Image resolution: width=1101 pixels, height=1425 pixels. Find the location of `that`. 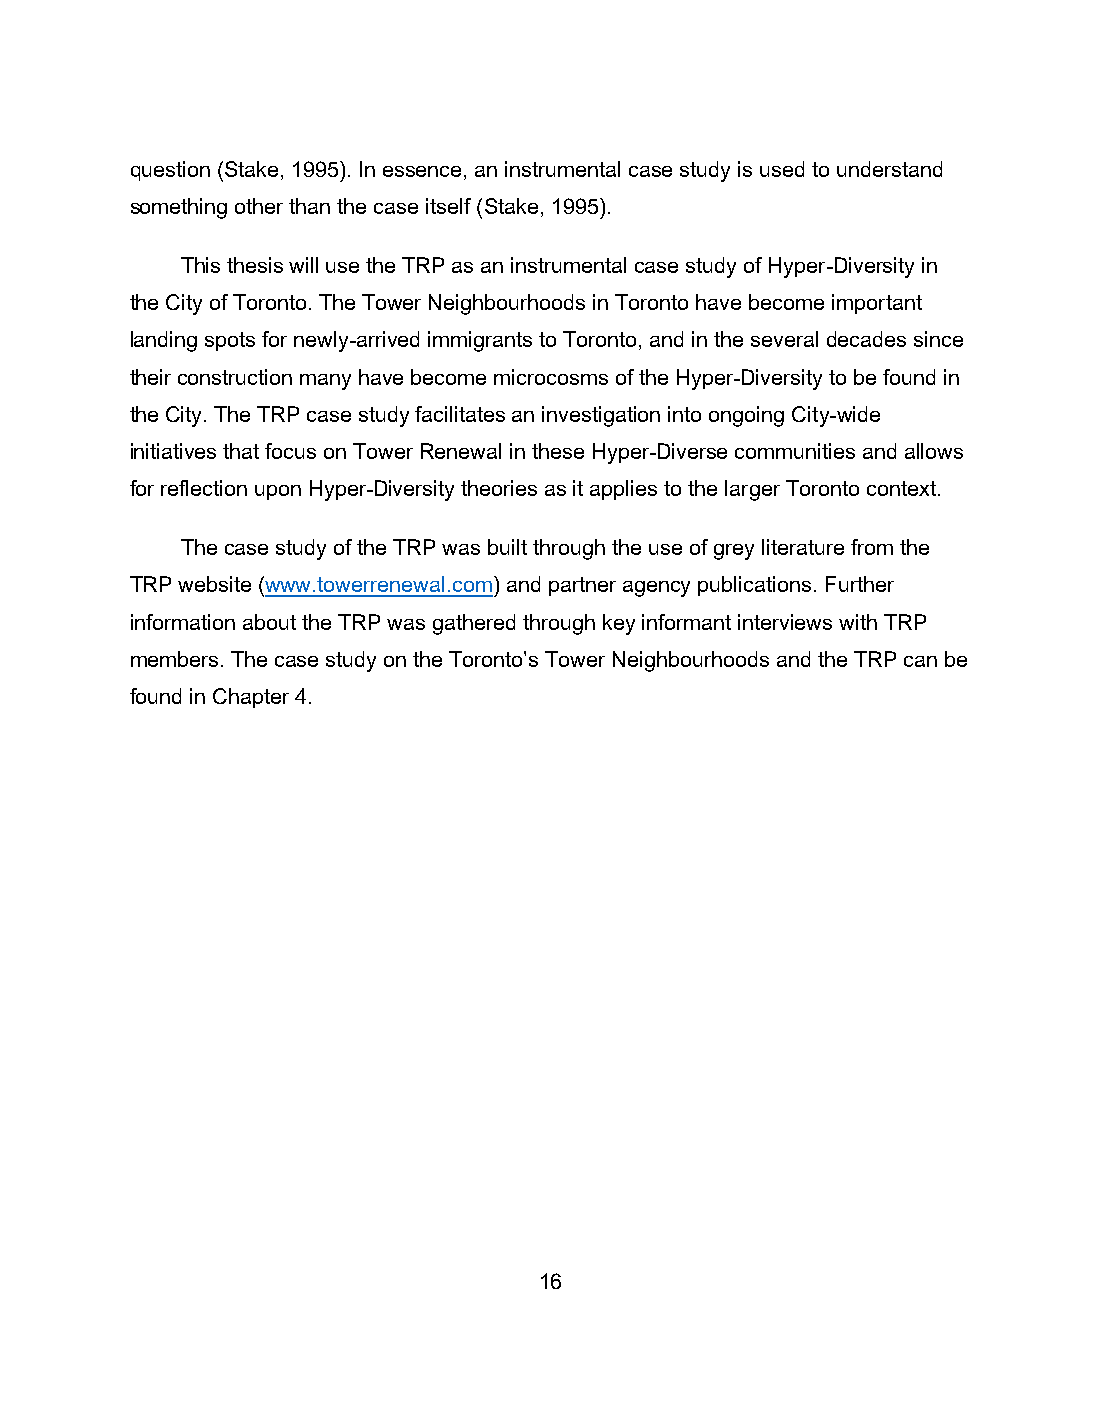

that is located at coordinates (241, 451).
